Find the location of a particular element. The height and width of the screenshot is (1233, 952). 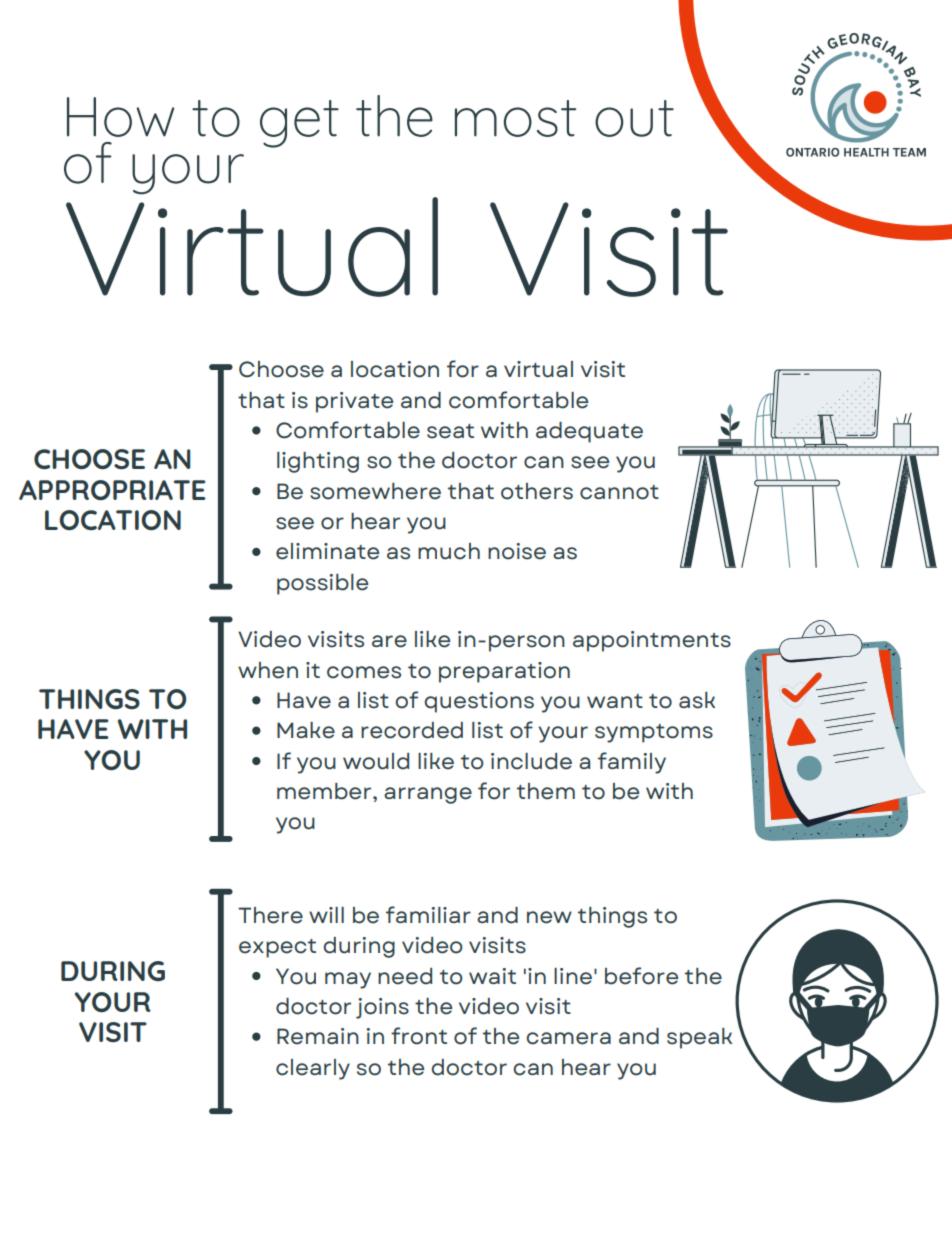

private is located at coordinates (354, 402).
